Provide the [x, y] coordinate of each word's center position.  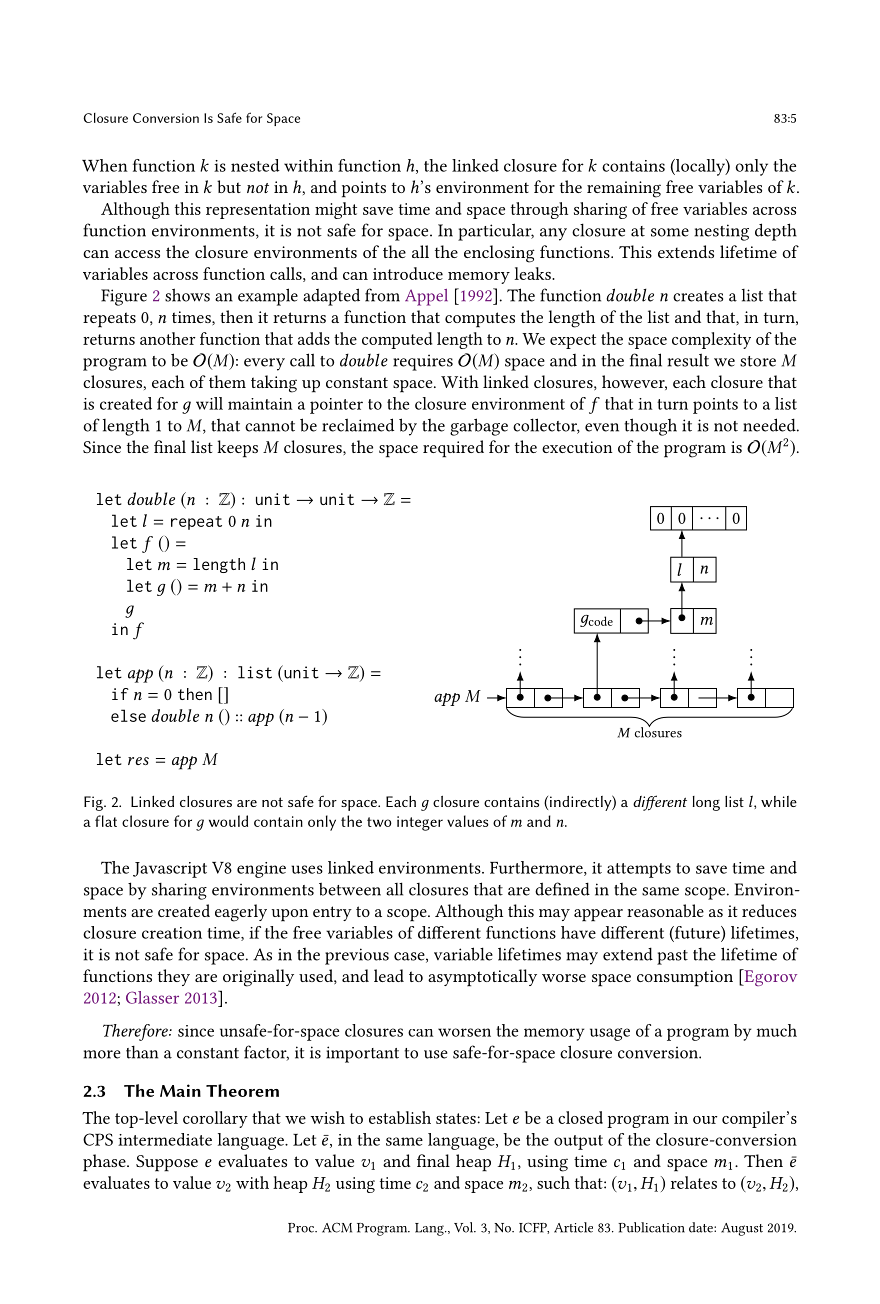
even [602, 427]
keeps [237, 449]
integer [420, 823]
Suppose [167, 1163]
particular [496, 232]
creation [172, 933]
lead [389, 975]
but [229, 186]
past [672, 957]
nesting [722, 232]
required [453, 449]
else [128, 715]
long [706, 803]
